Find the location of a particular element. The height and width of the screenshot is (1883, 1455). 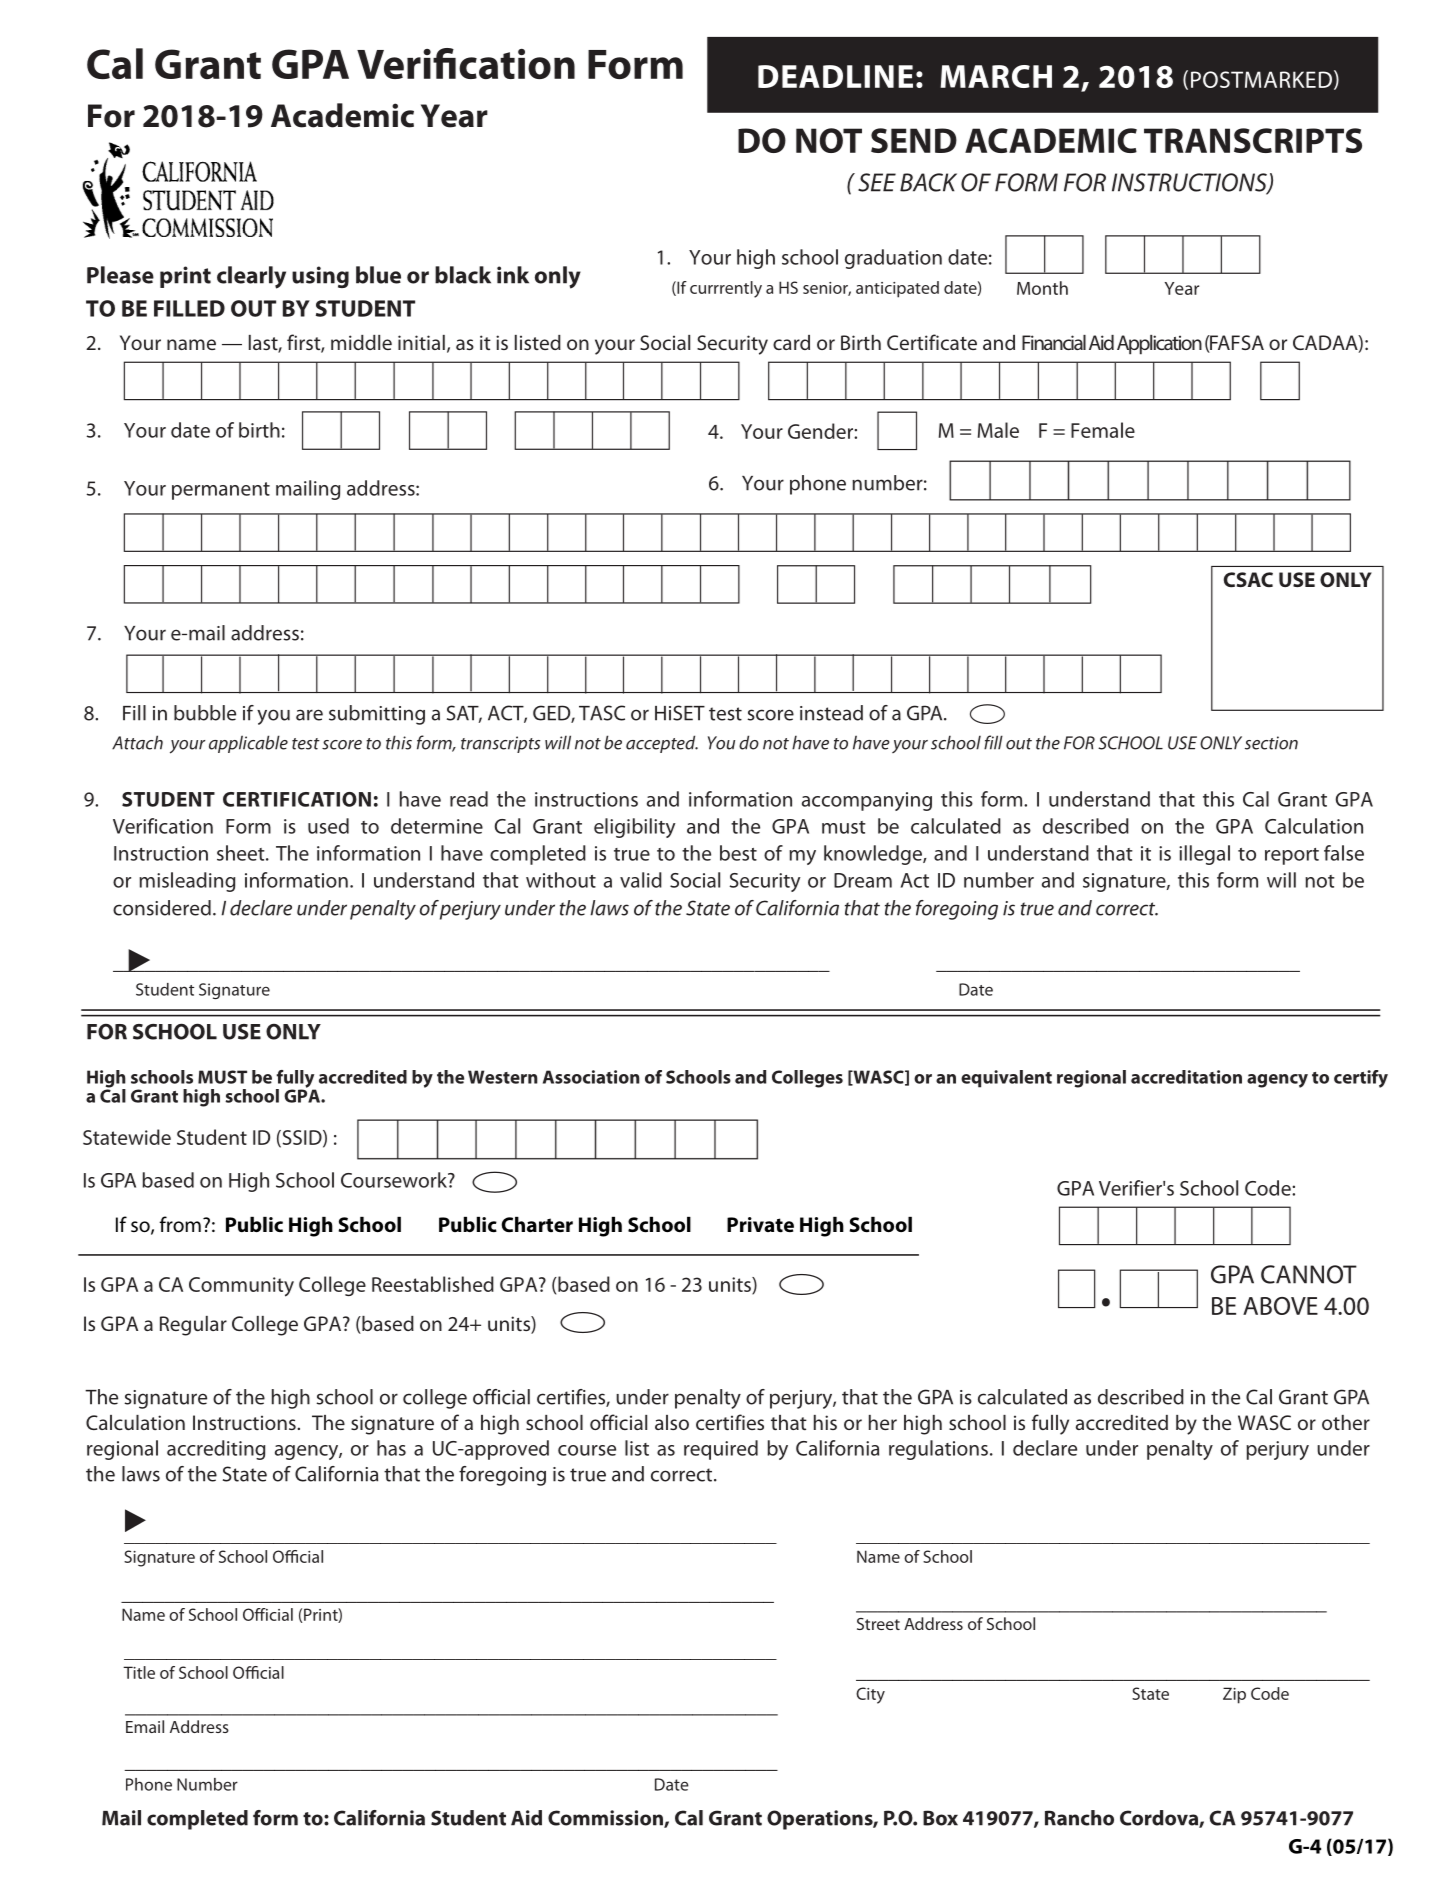

instead is located at coordinates (831, 713).
